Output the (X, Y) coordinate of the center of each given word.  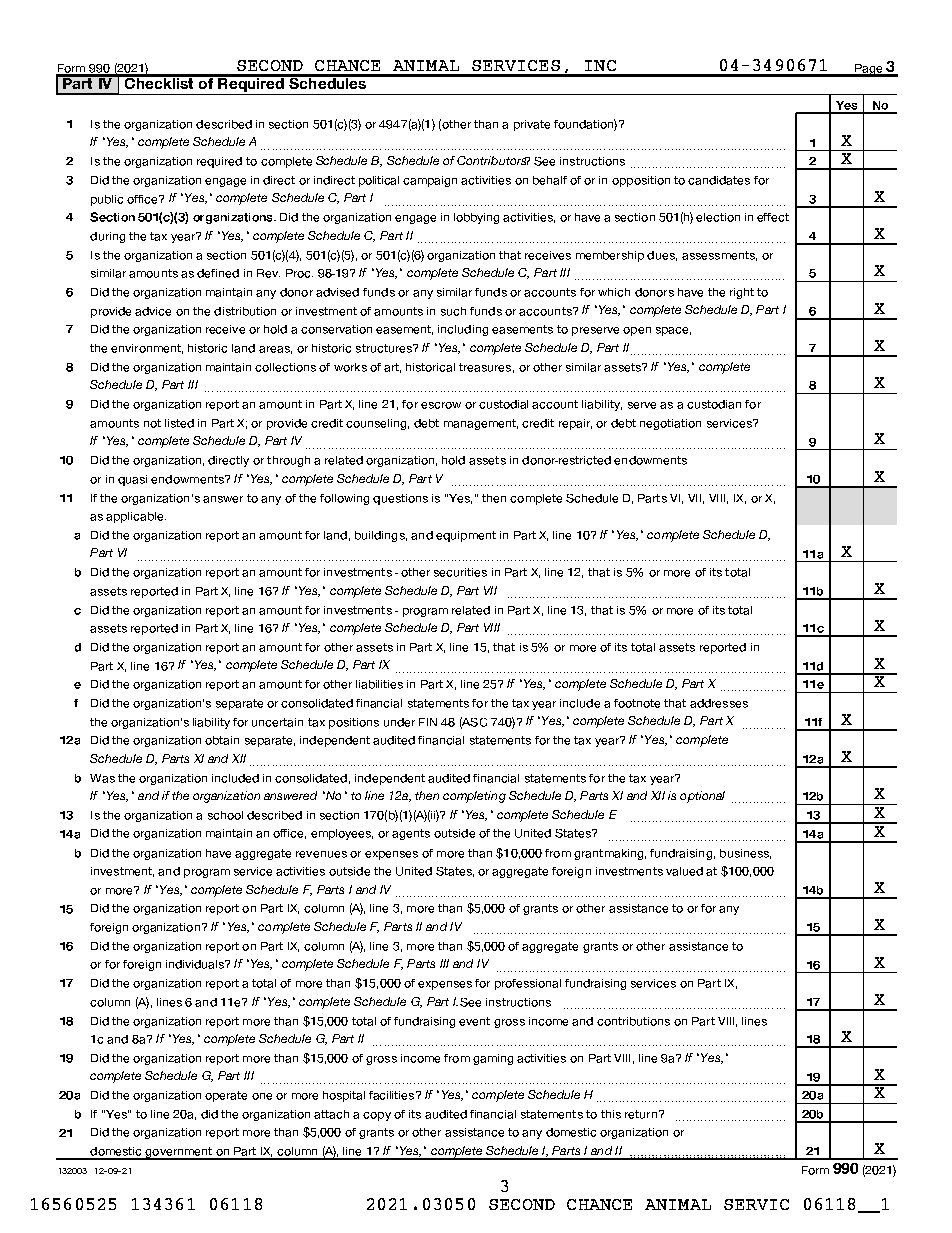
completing (474, 797)
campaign (430, 181)
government (178, 1153)
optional (702, 797)
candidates (719, 180)
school (225, 815)
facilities (393, 1095)
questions (400, 499)
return (641, 1114)
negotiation (670, 424)
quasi (132, 480)
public (107, 200)
